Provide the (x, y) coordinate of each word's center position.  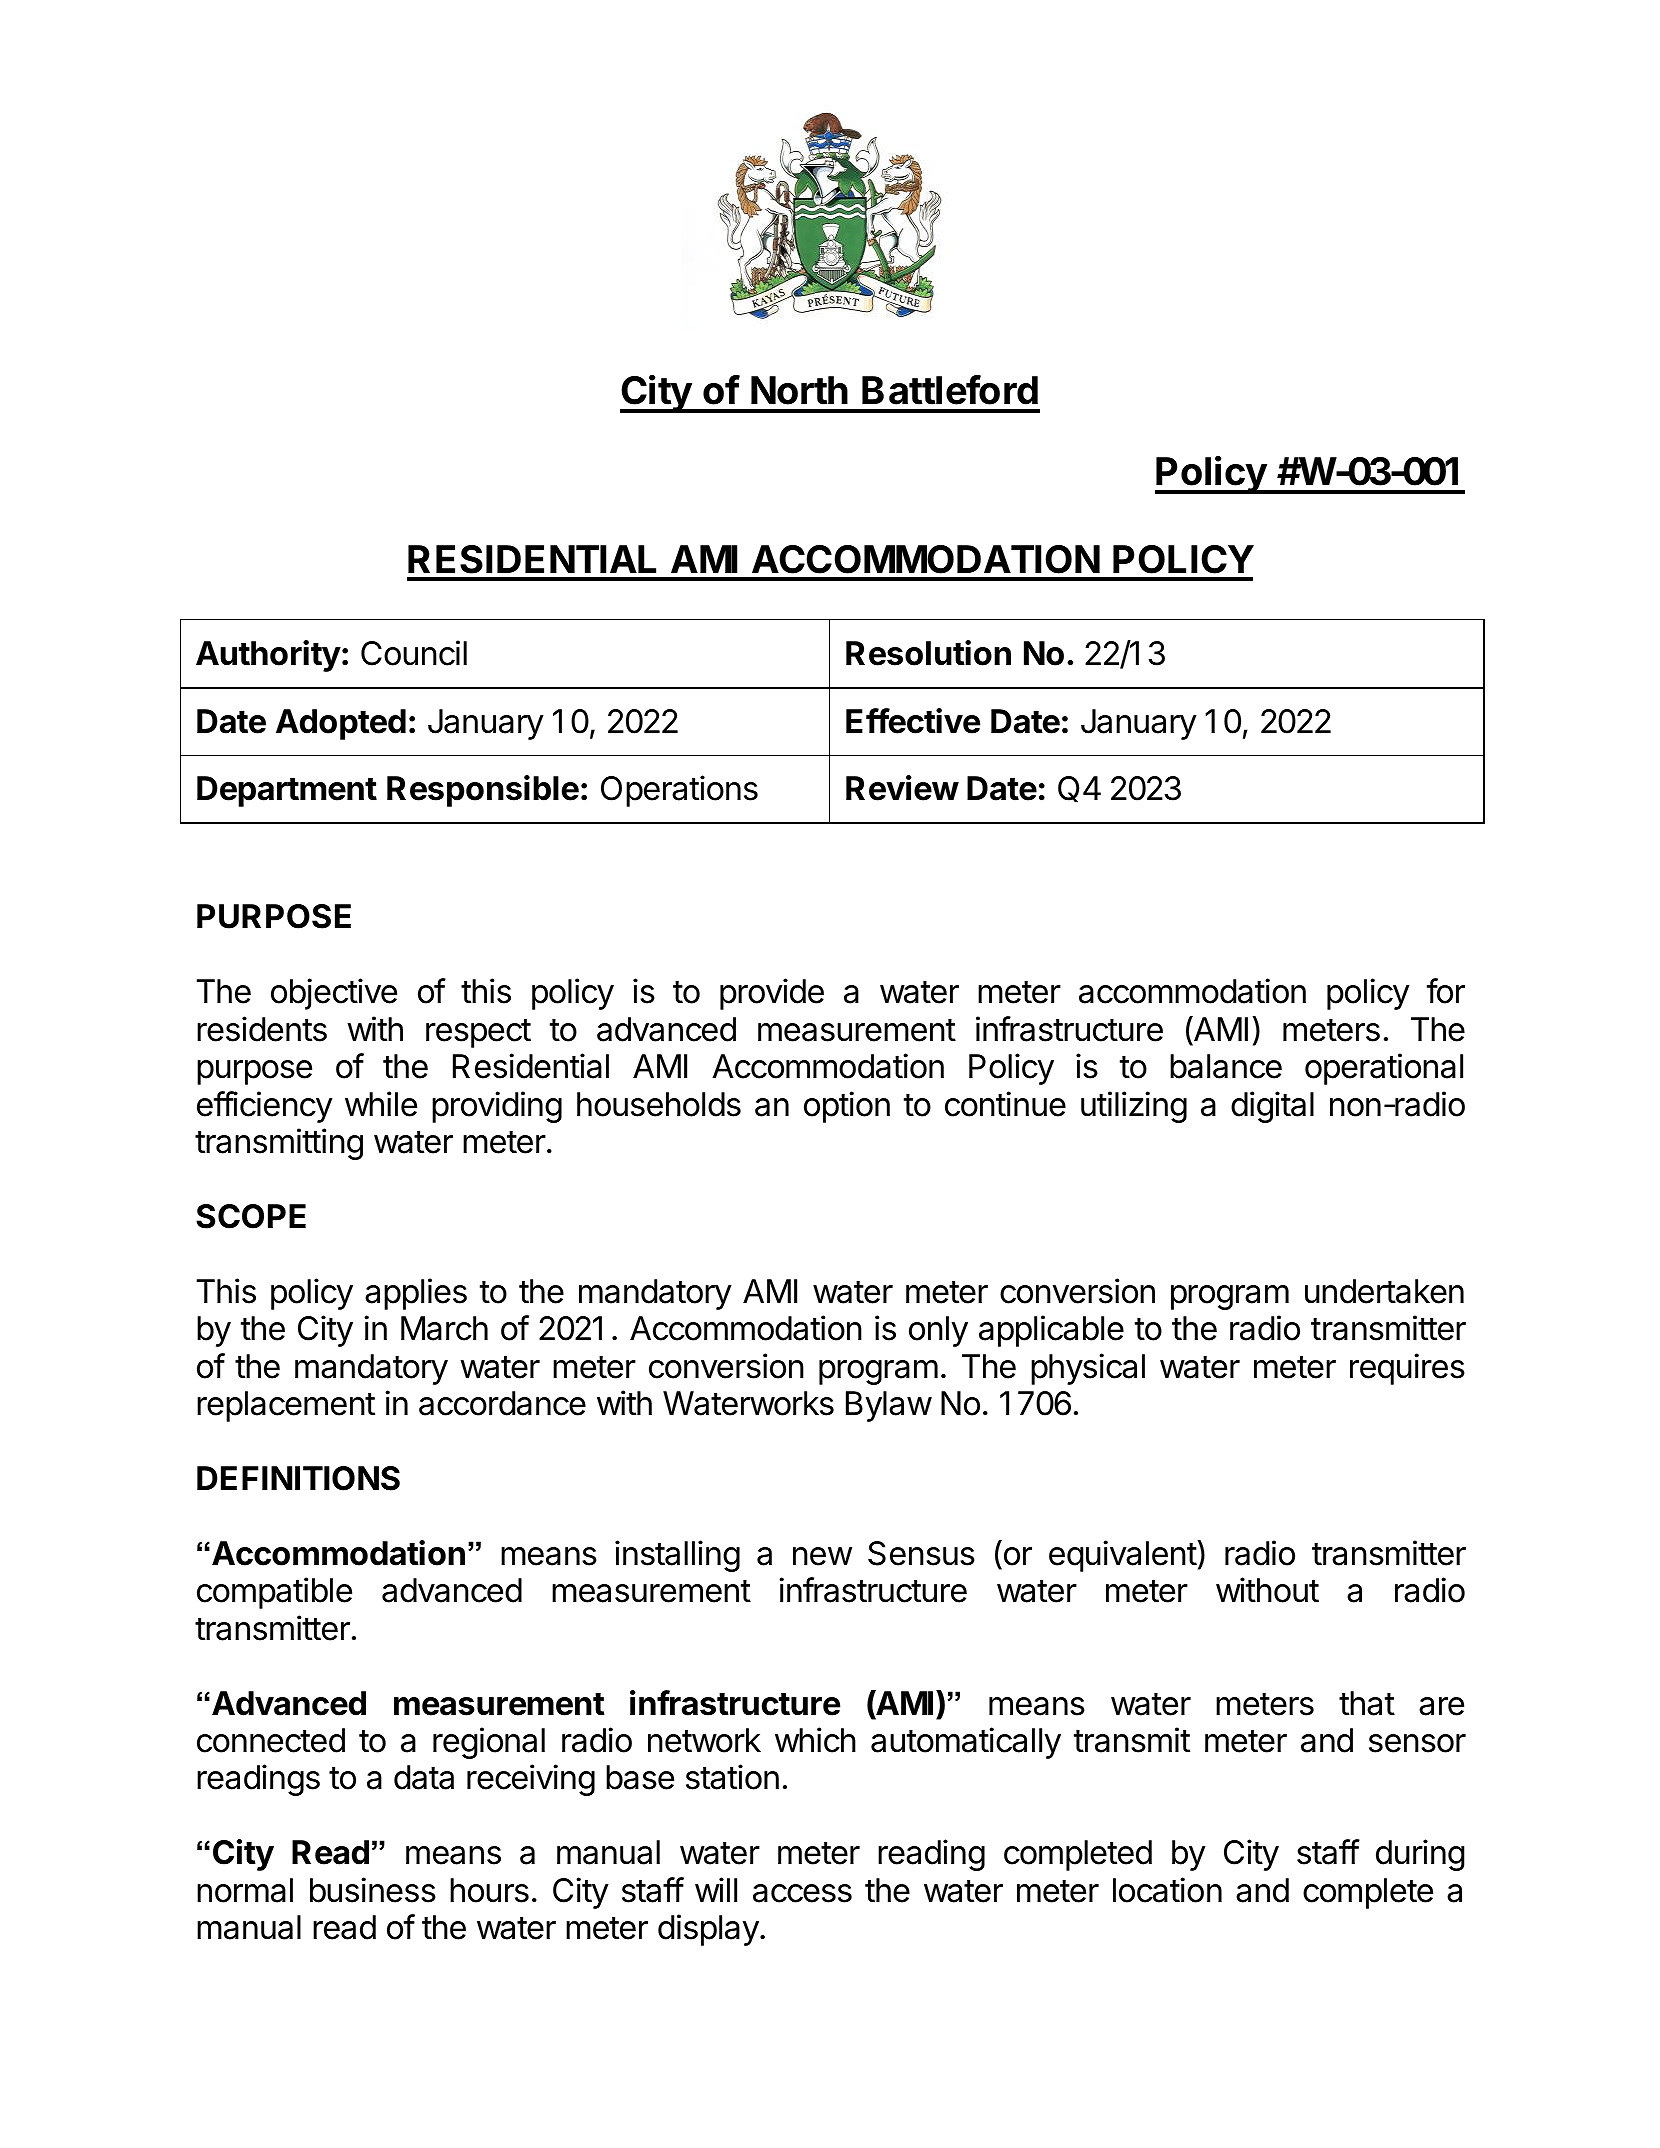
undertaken (1384, 1291)
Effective (913, 721)
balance (1226, 1066)
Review (902, 788)
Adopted (341, 724)
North (799, 390)
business (373, 1890)
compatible (274, 1593)
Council (414, 653)
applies (416, 1294)
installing (677, 1556)
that (1367, 1703)
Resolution (928, 653)
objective (334, 994)
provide (772, 994)
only (938, 1331)
